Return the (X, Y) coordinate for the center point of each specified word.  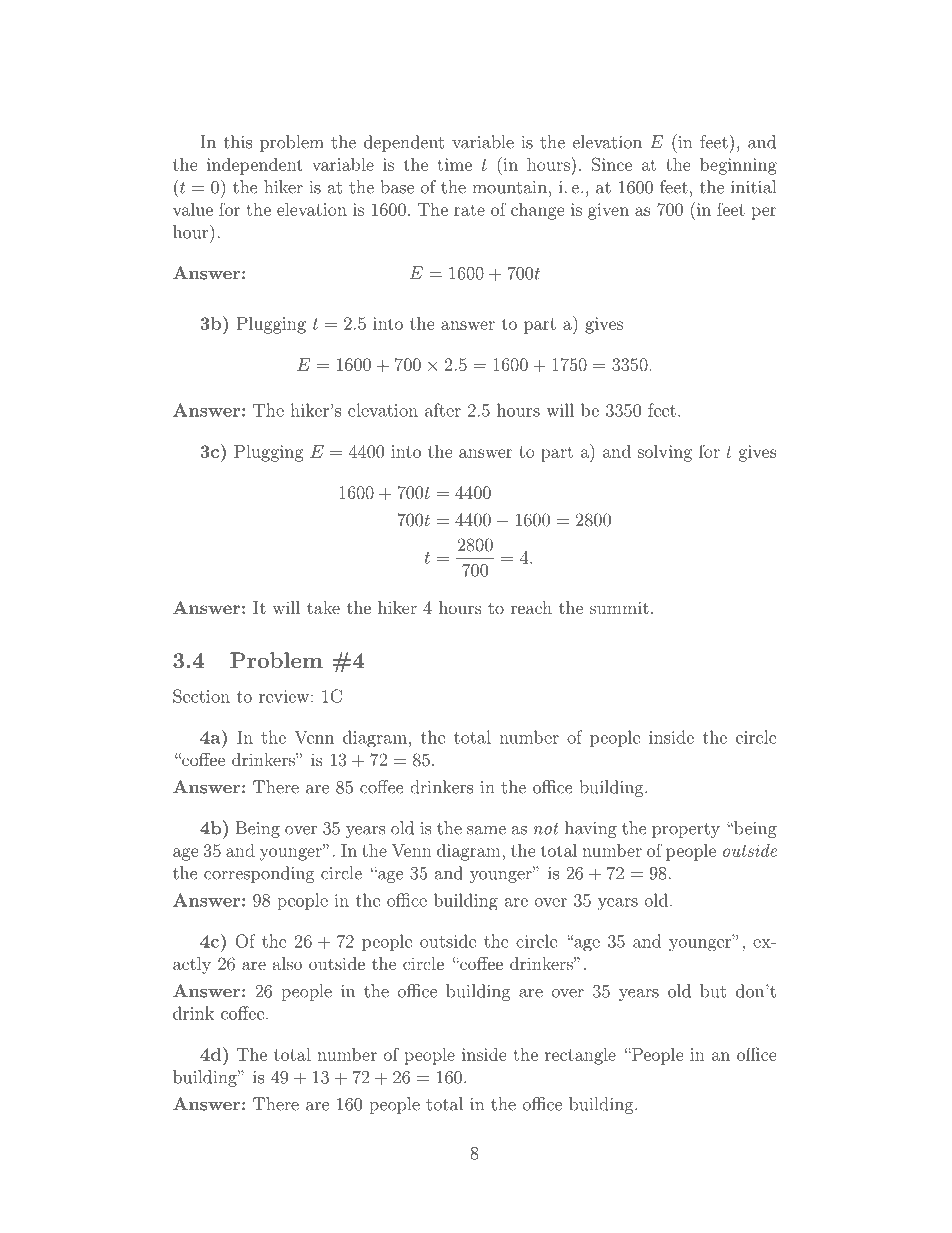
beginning (738, 166)
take (323, 607)
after (443, 410)
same (486, 830)
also (287, 963)
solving (665, 453)
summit (619, 607)
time (455, 164)
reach (531, 607)
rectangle (580, 1056)
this (238, 142)
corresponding (259, 874)
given (608, 211)
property (686, 830)
